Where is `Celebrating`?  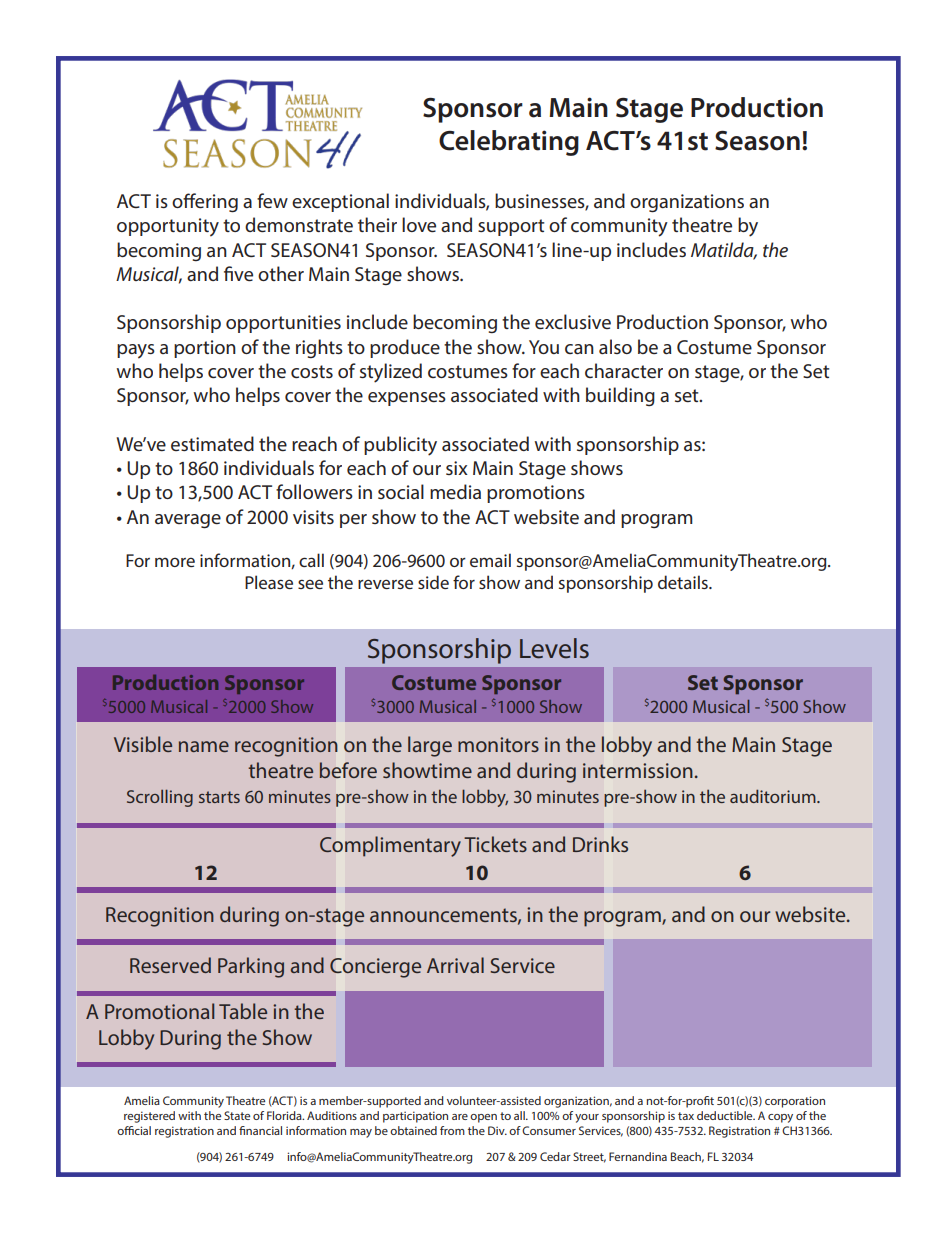 Celebrating is located at coordinates (509, 143).
